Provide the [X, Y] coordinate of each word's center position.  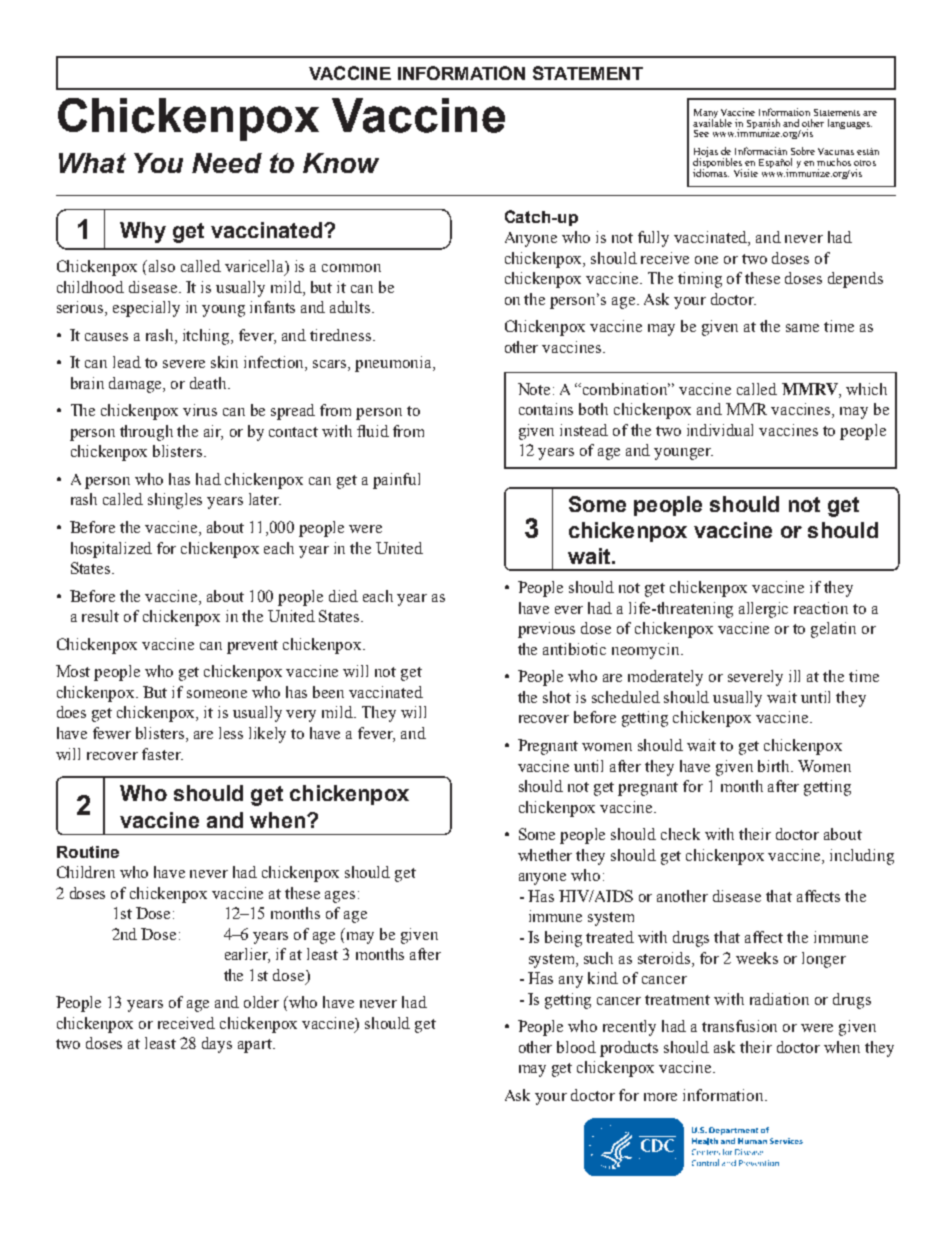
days [217, 1045]
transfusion [739, 1026]
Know [341, 163]
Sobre [803, 151]
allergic [763, 610]
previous [546, 630]
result [100, 616]
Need [227, 163]
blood [576, 1047]
